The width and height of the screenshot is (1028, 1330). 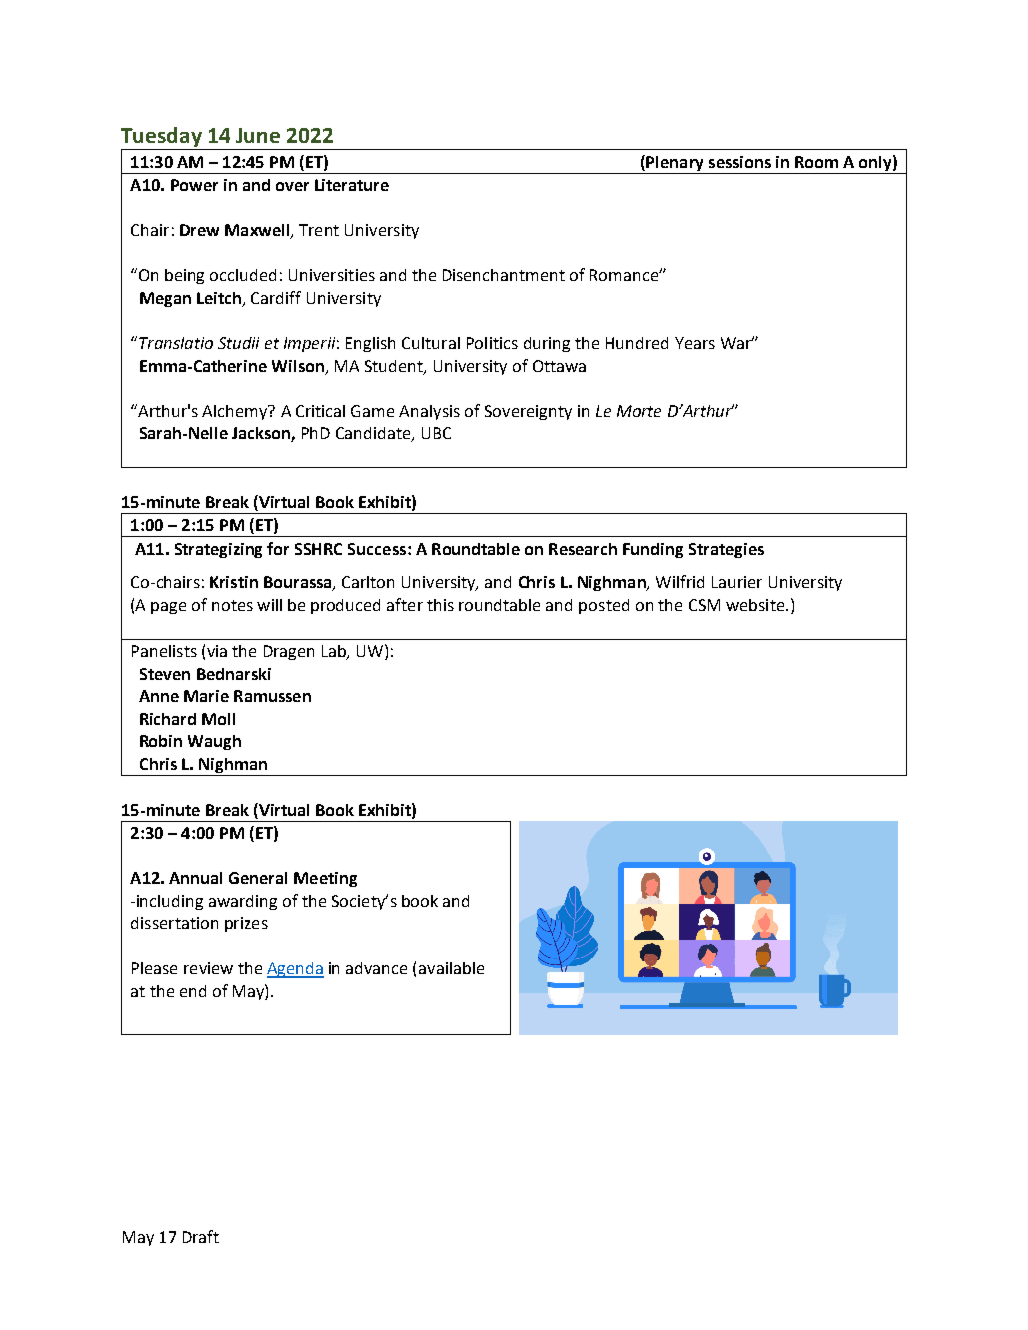 I want to click on Agenda, so click(x=295, y=970).
